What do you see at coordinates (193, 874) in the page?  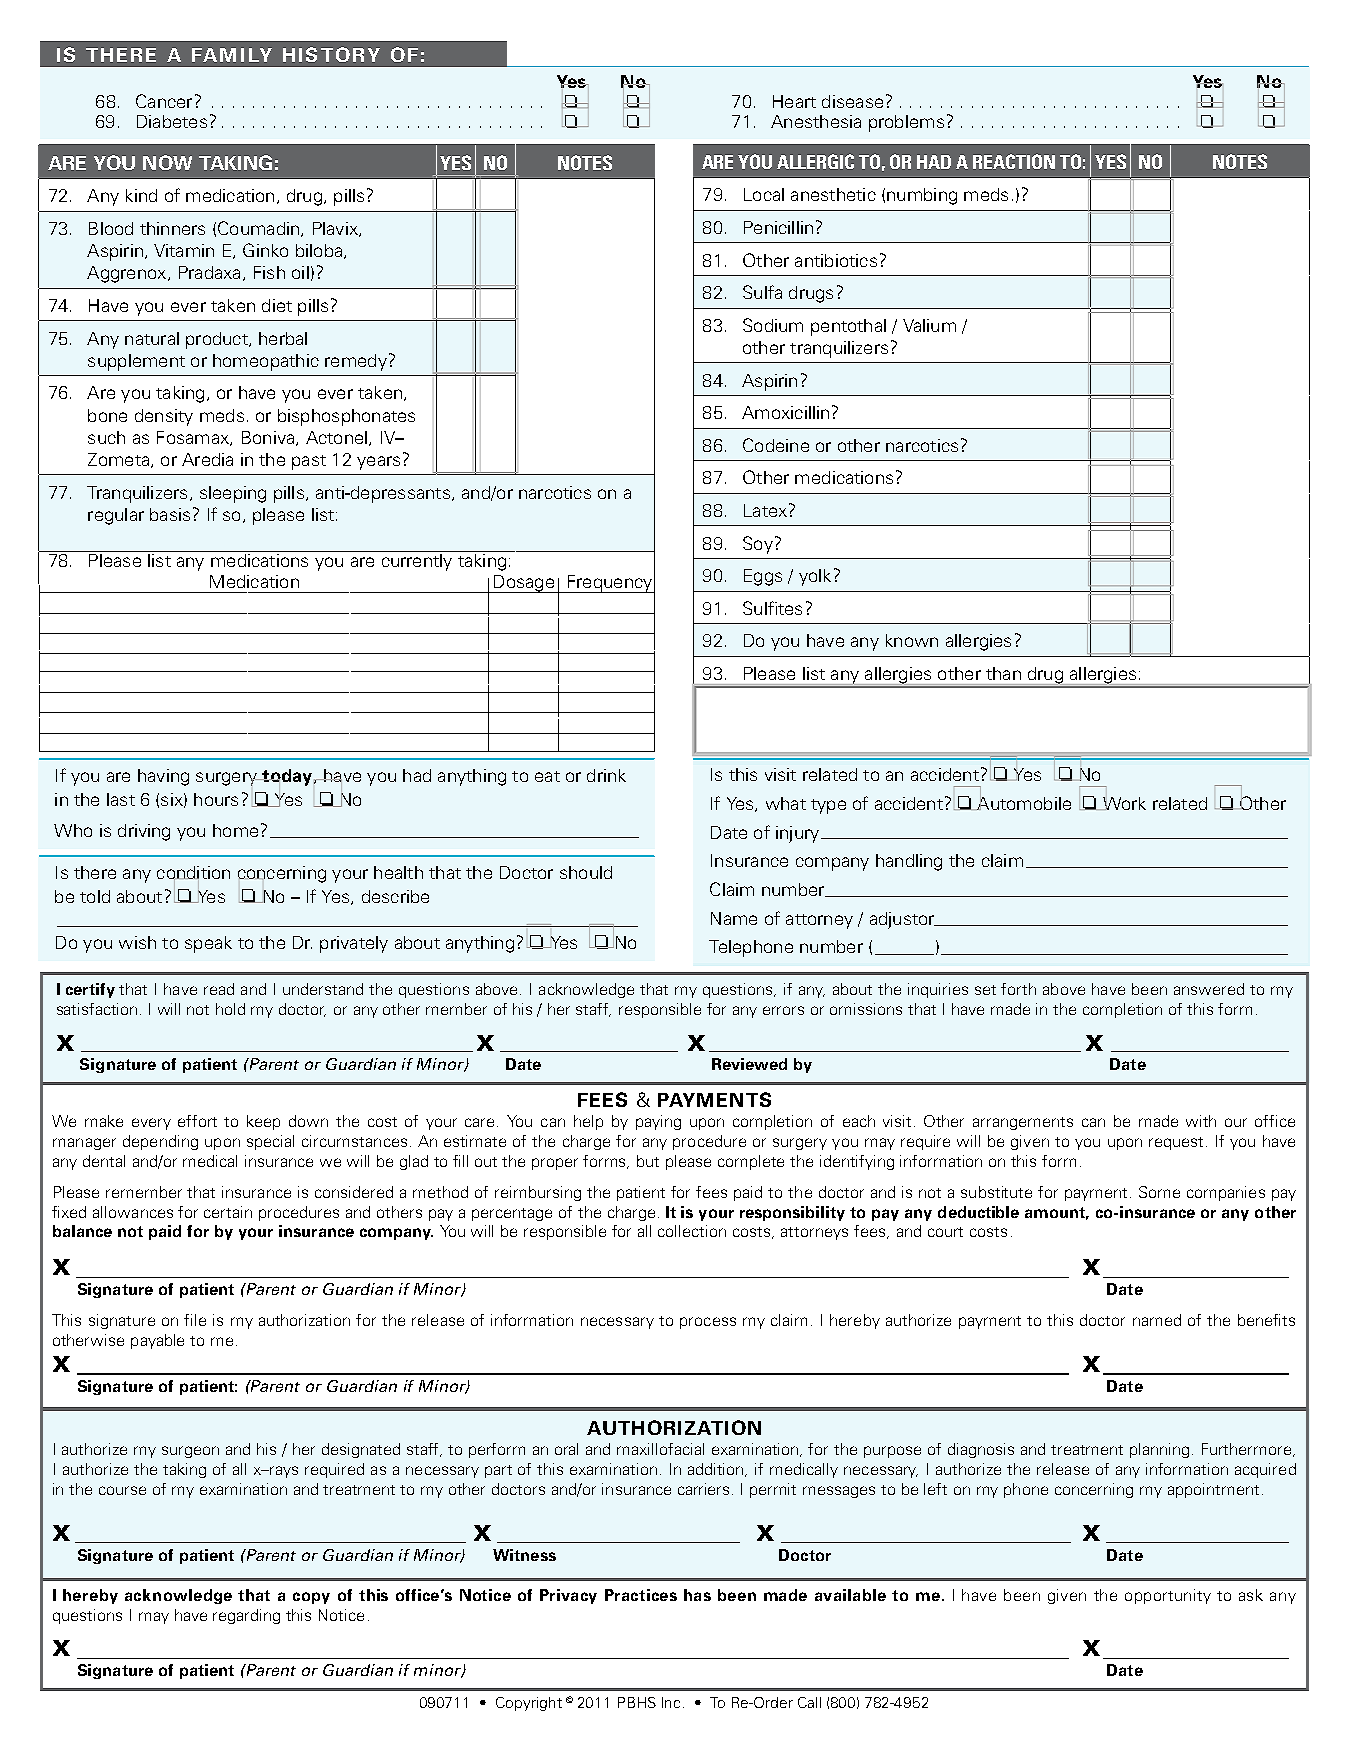 I see `condition` at bounding box center [193, 874].
